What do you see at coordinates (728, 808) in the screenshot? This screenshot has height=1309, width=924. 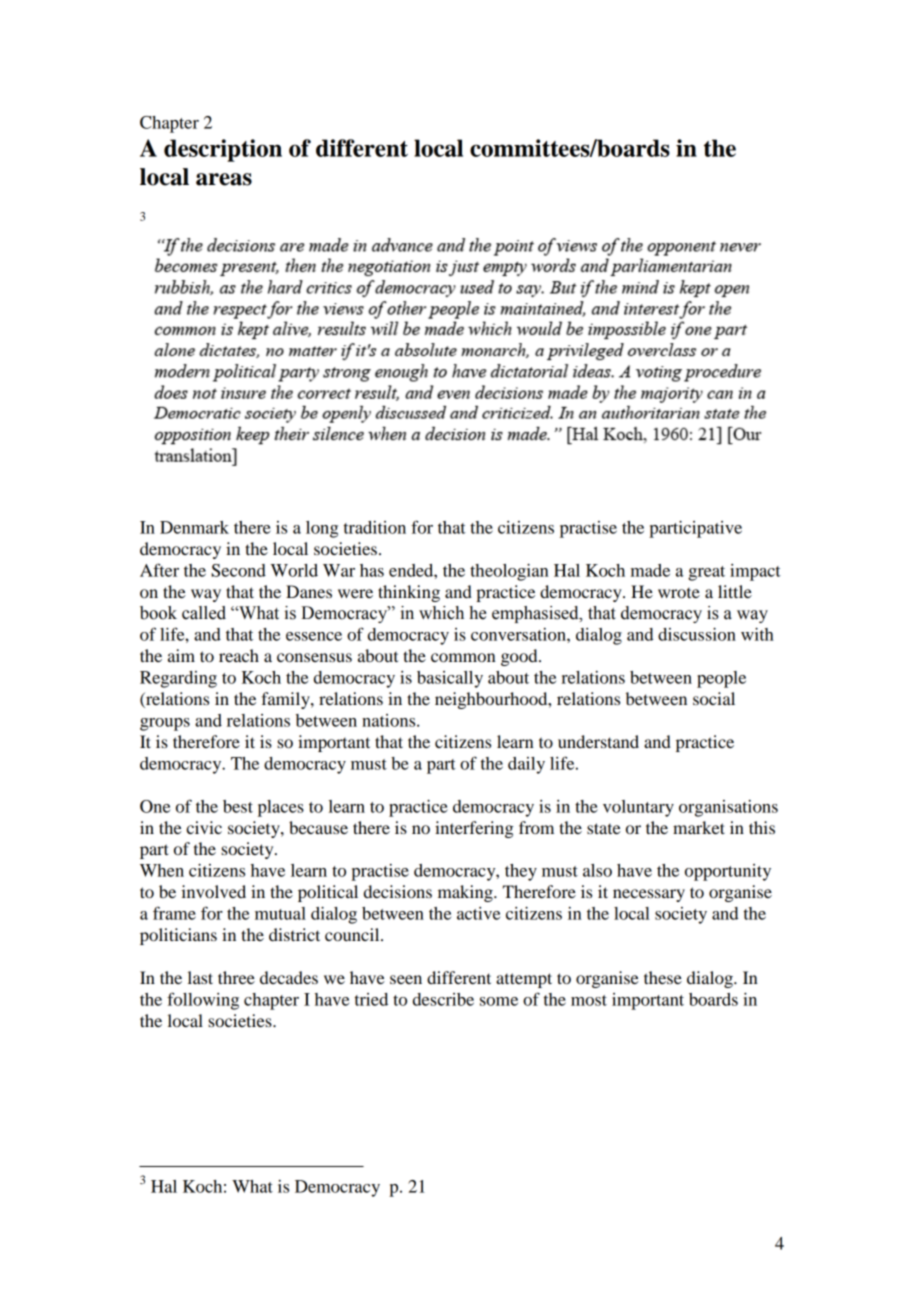 I see `organisations` at bounding box center [728, 808].
